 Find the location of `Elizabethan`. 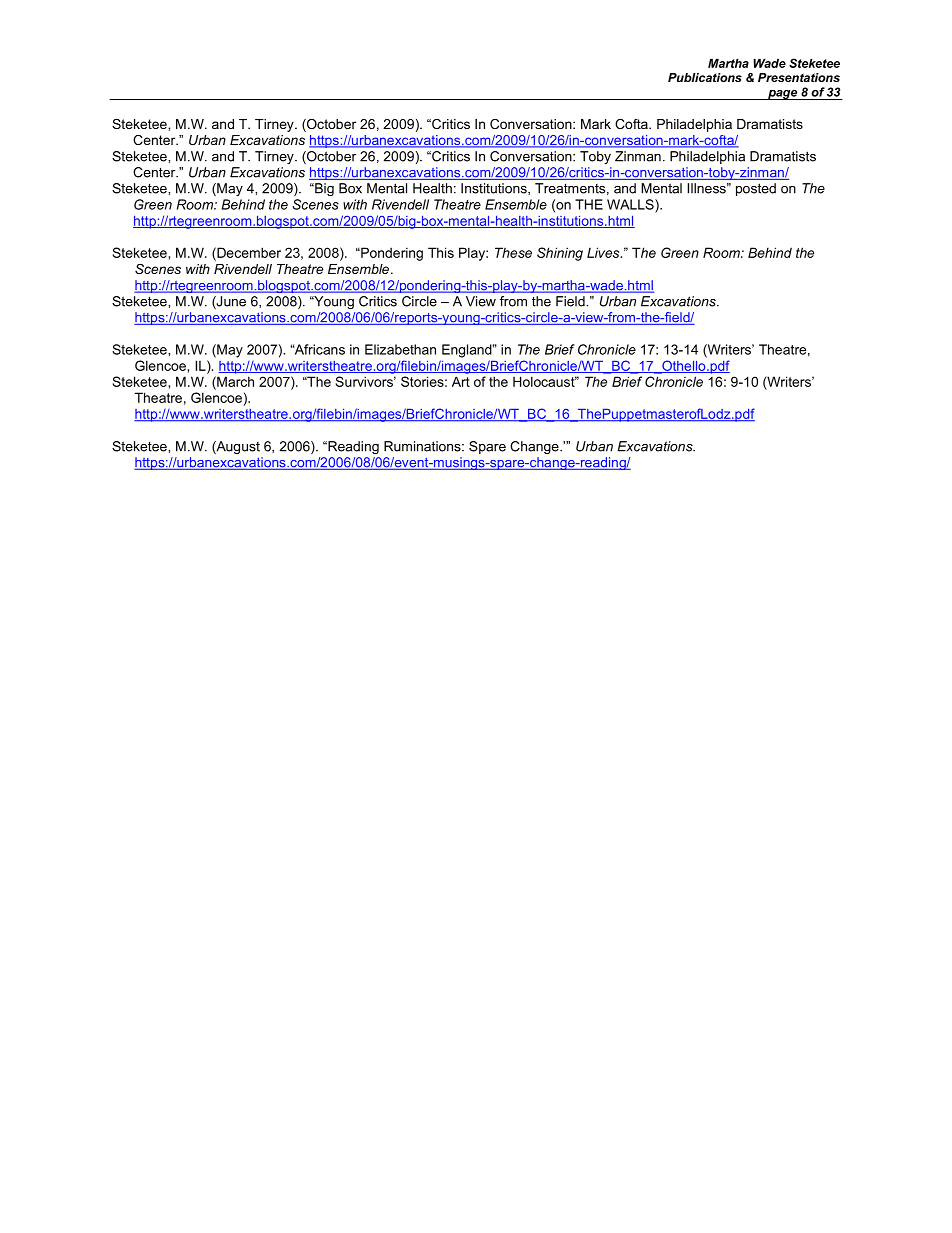

Elizabethan is located at coordinates (400, 349).
